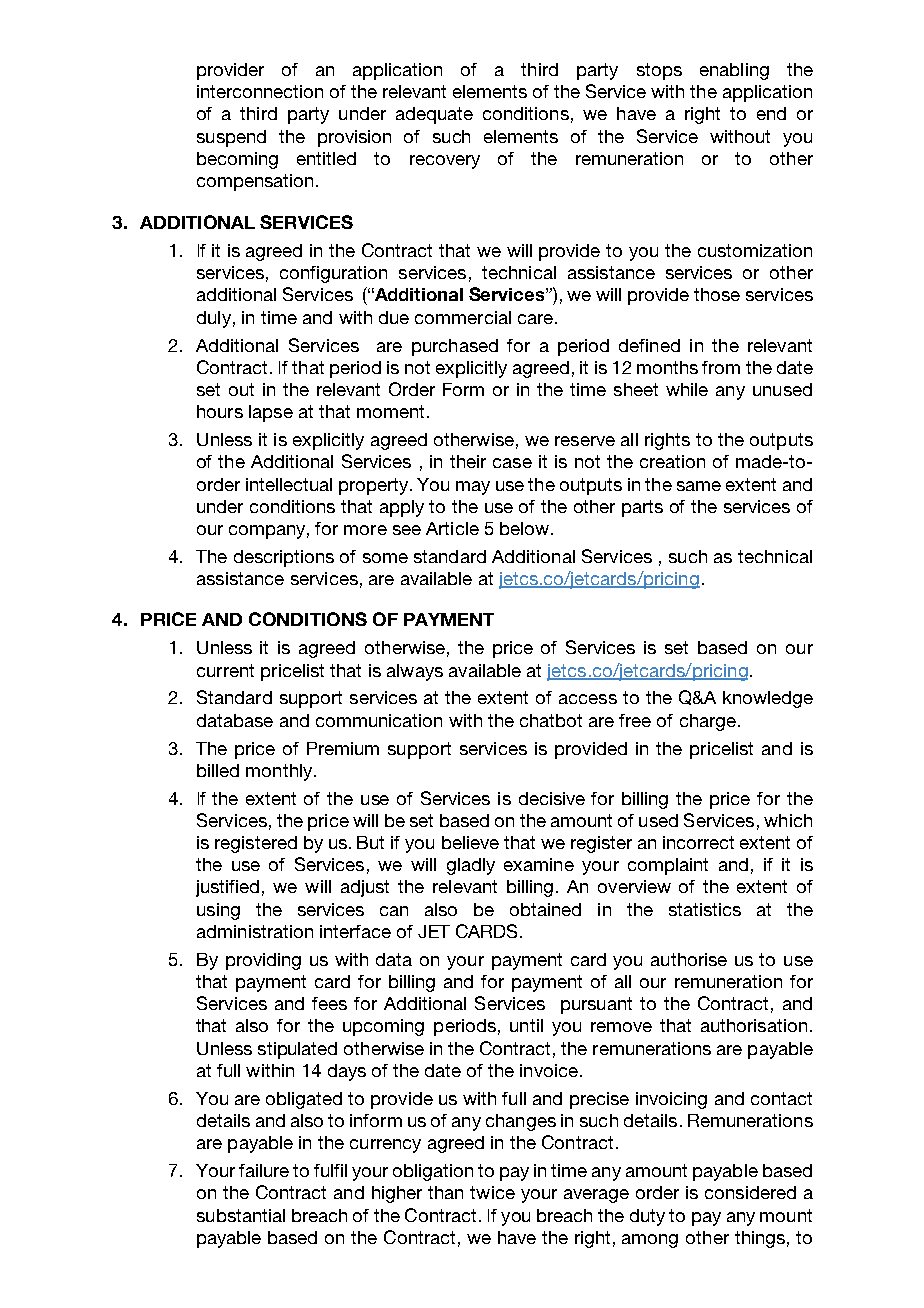 This page has width=924, height=1308. Describe the element at coordinates (750, 1192) in the page. I see `considered` at that location.
